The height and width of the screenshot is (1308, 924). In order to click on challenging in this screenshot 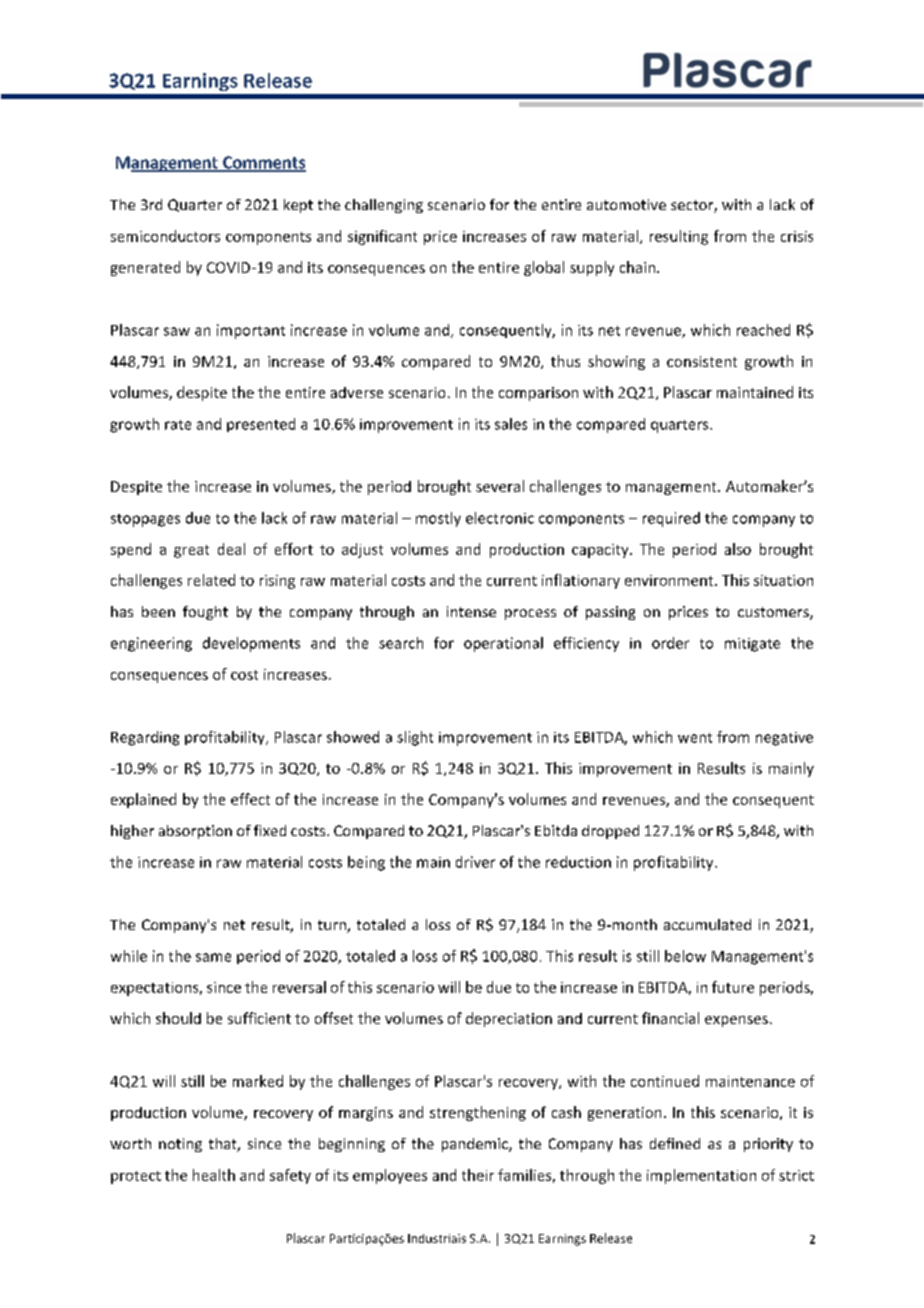, I will do `click(384, 206)`.
